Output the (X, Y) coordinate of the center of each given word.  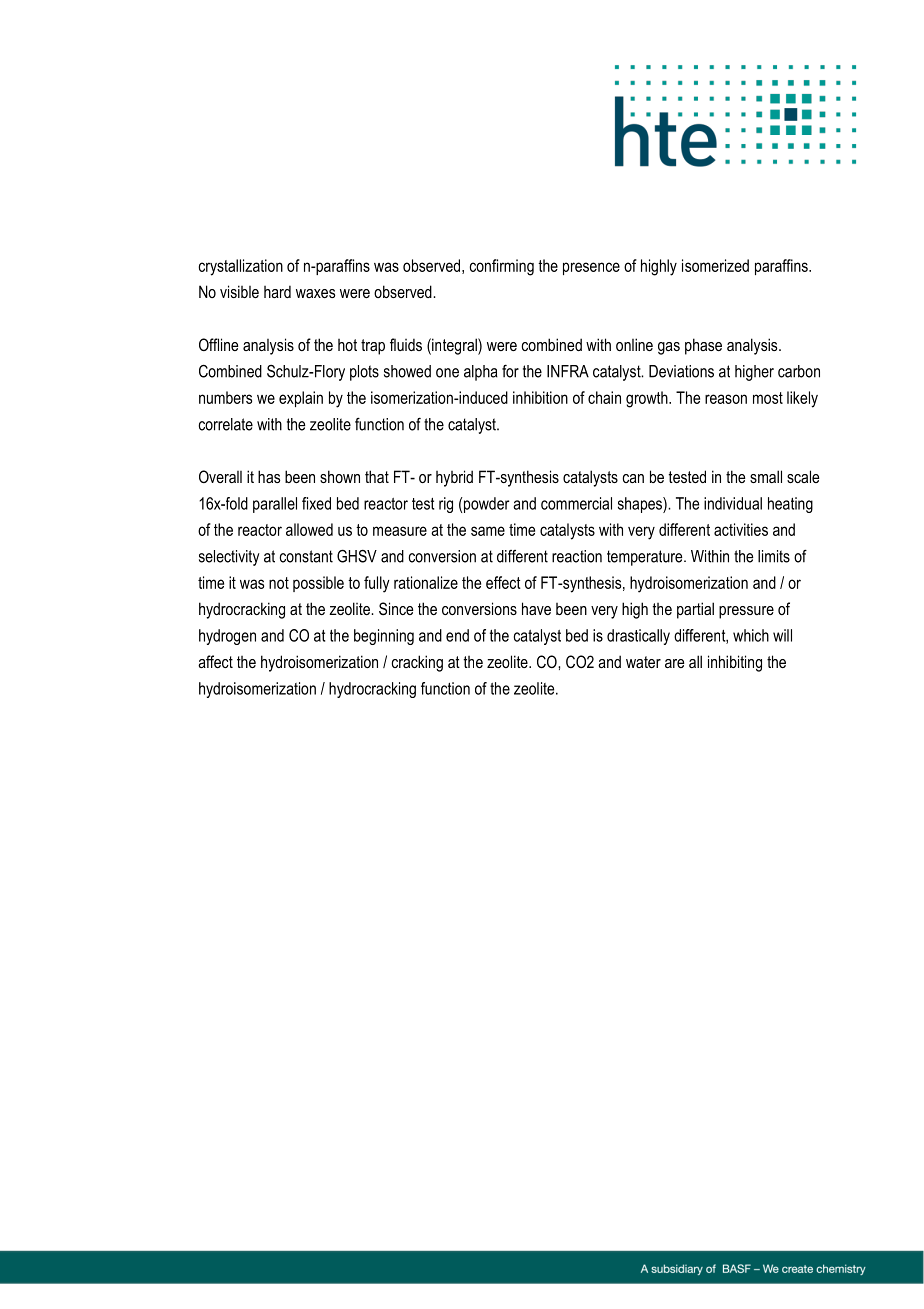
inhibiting (735, 663)
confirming (502, 267)
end (457, 635)
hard (277, 291)
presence (591, 268)
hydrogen (227, 637)
